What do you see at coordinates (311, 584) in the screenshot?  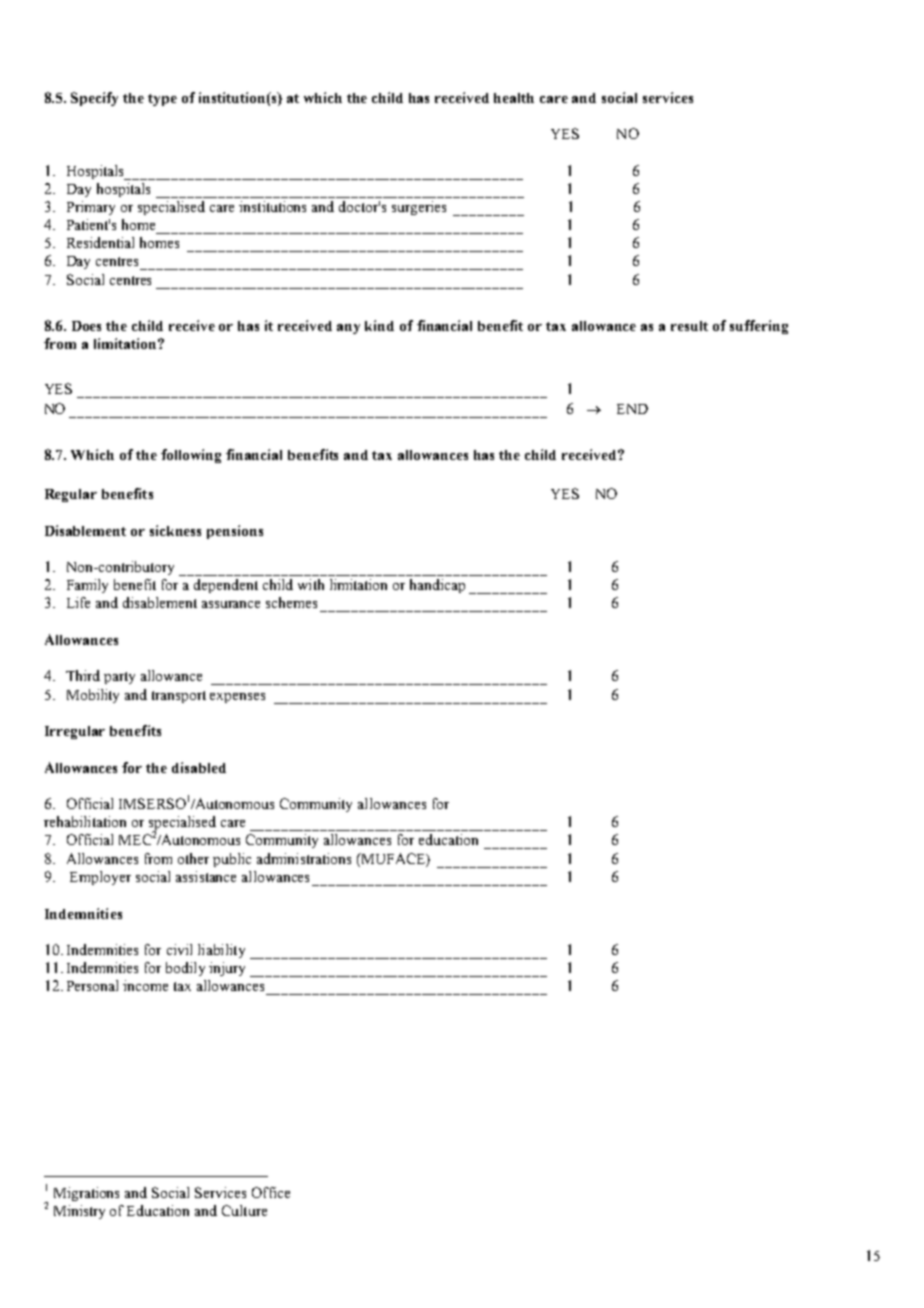 I see `with` at bounding box center [311, 584].
